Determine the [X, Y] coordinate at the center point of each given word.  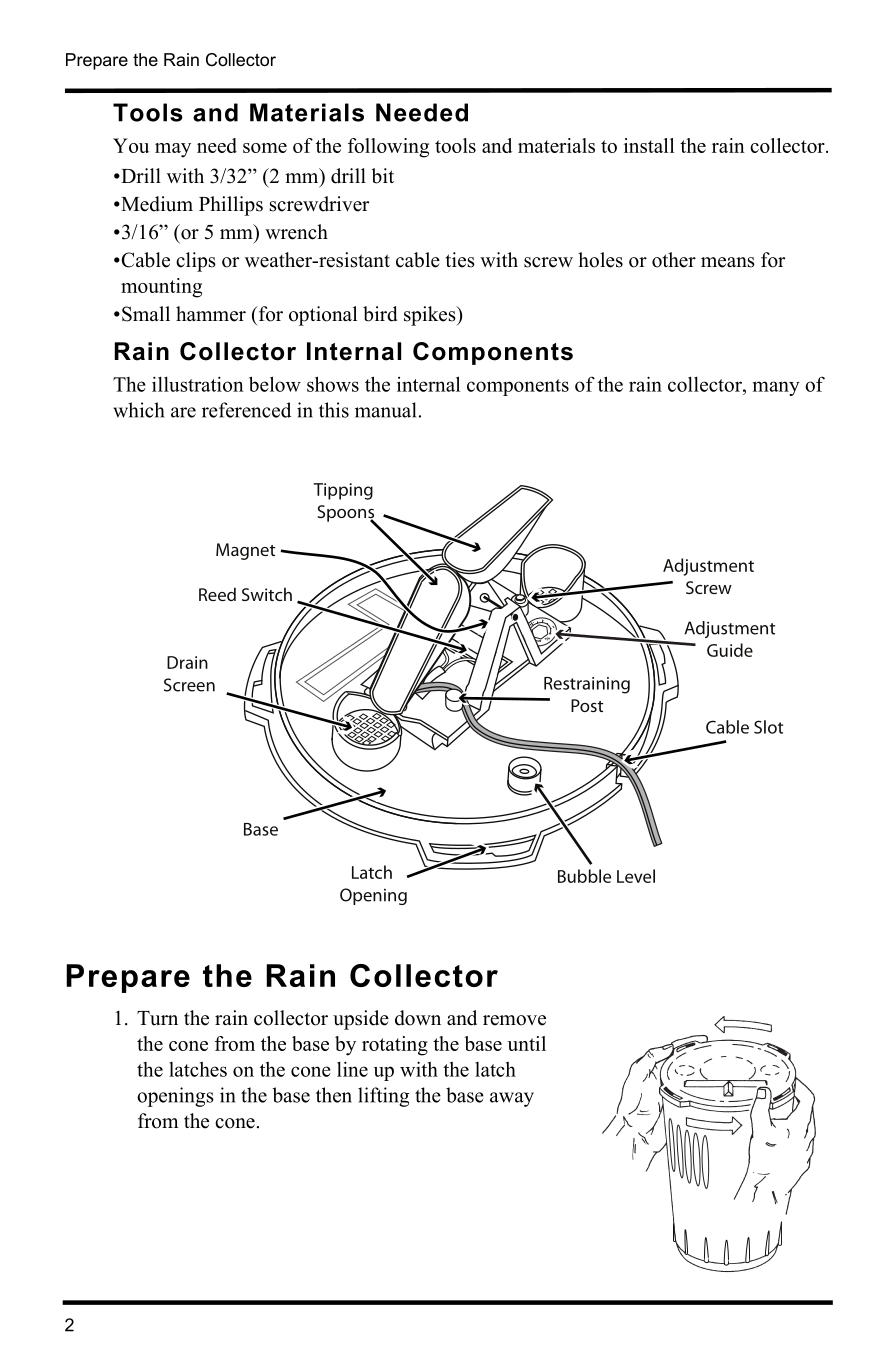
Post [587, 705]
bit [382, 176]
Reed [217, 594]
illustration [198, 384]
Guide [730, 650]
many [776, 388]
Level [636, 876]
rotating [395, 1046]
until [526, 1043]
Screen [189, 685]
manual [387, 410]
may [173, 150]
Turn [157, 1018]
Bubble [584, 876]
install [649, 145]
